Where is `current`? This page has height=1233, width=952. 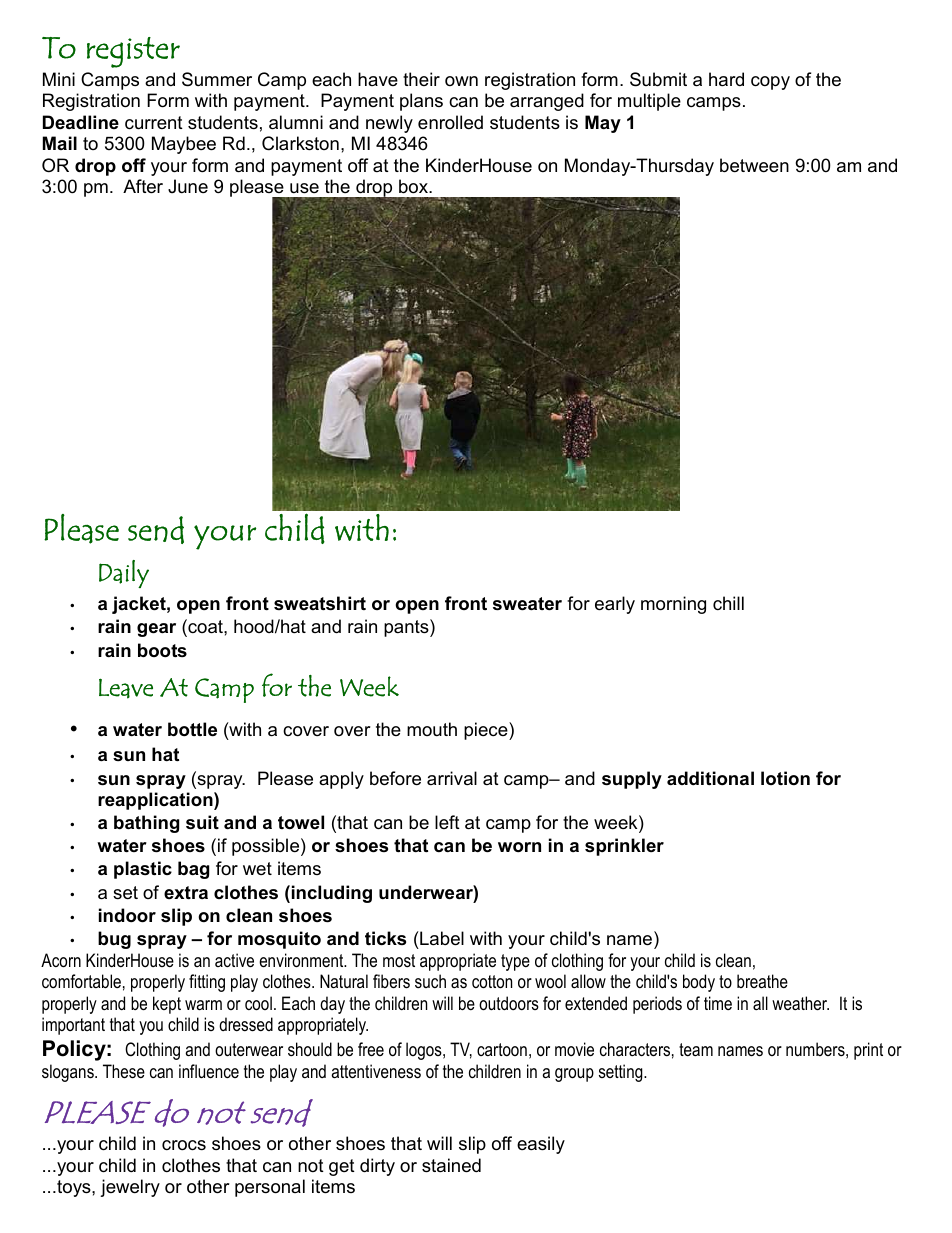 current is located at coordinates (154, 123).
